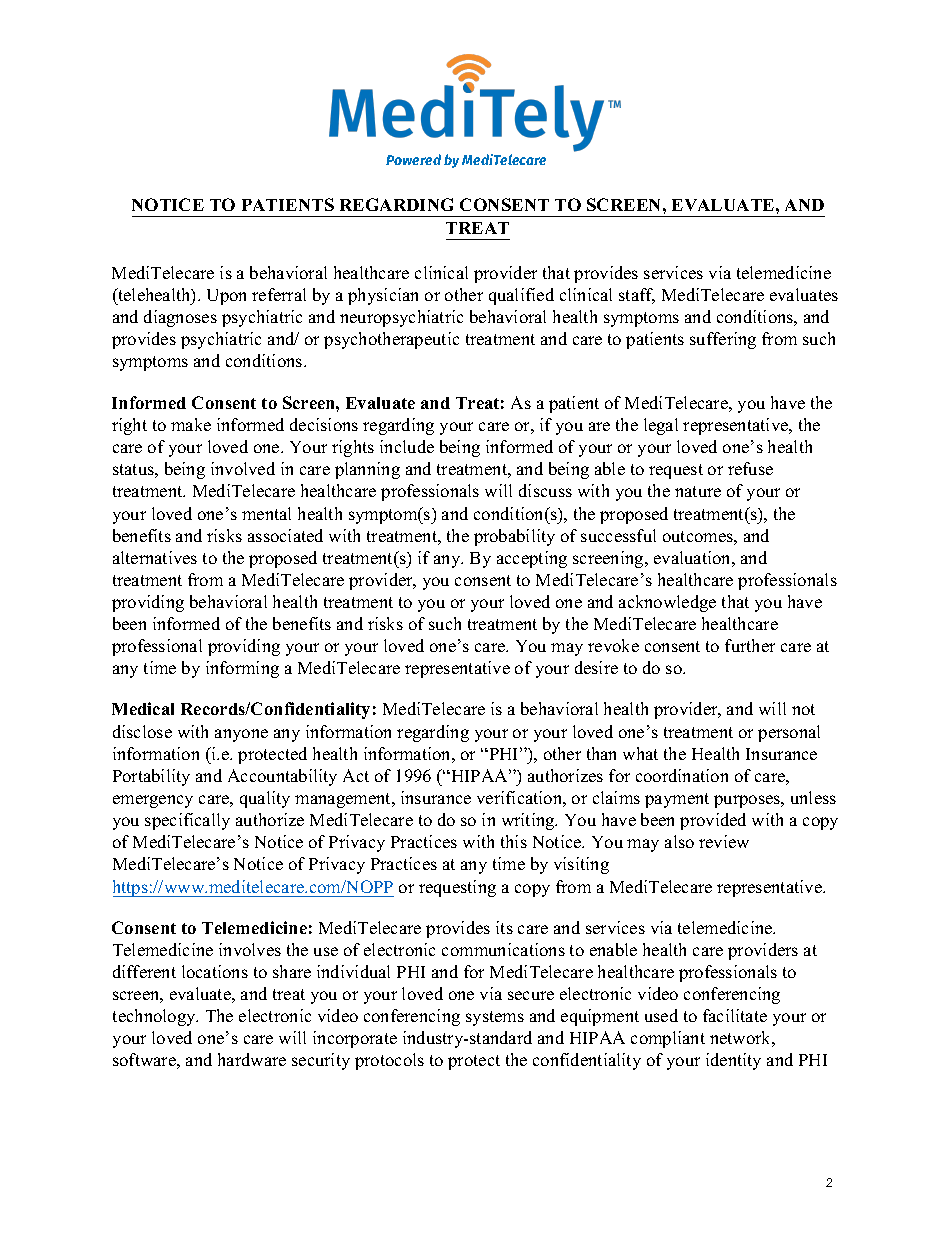  Describe the element at coordinates (243, 468) in the document. I see `involved` at that location.
